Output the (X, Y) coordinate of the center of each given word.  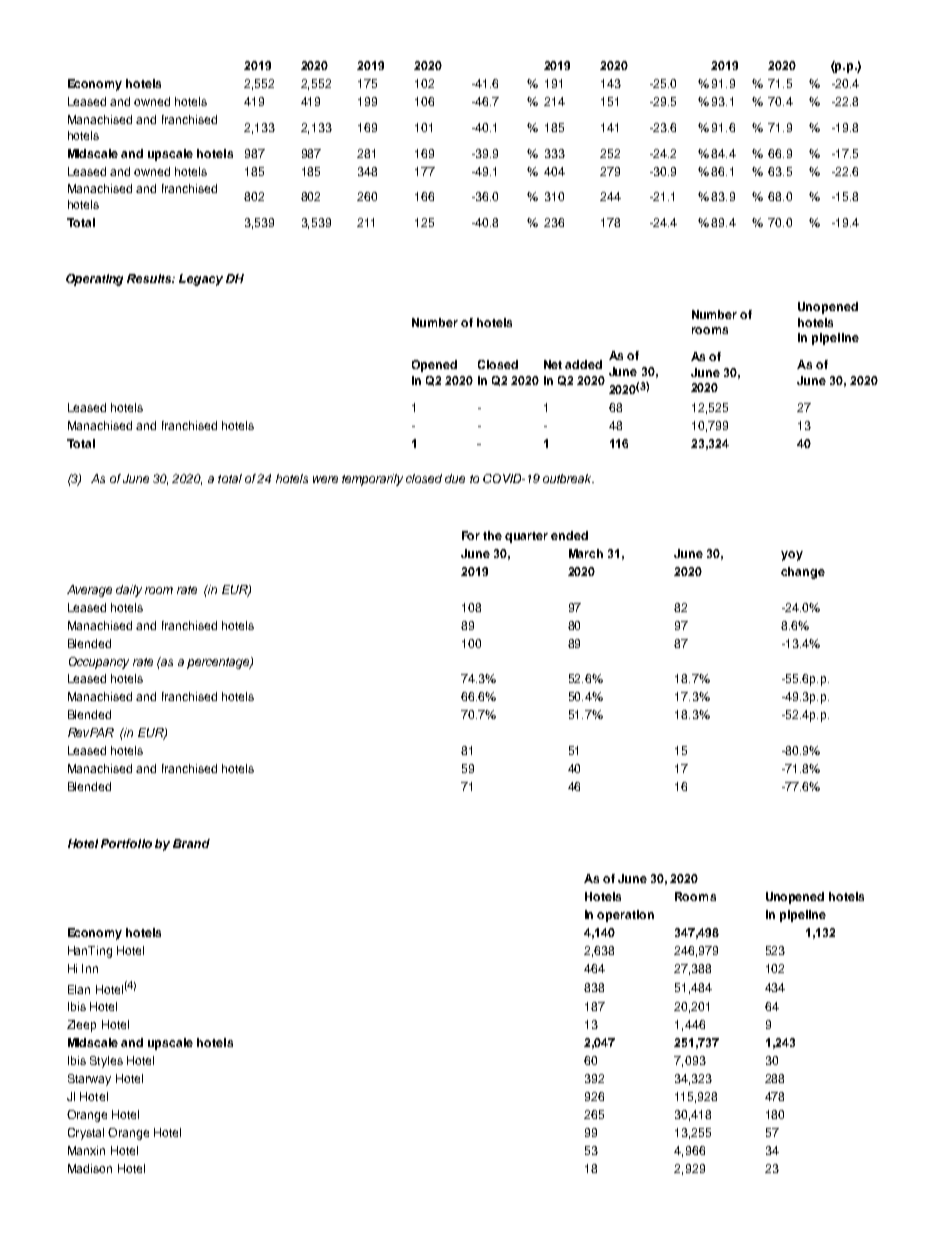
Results (151, 278)
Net (553, 364)
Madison (90, 1168)
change (803, 573)
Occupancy (99, 663)
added (583, 364)
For (471, 535)
